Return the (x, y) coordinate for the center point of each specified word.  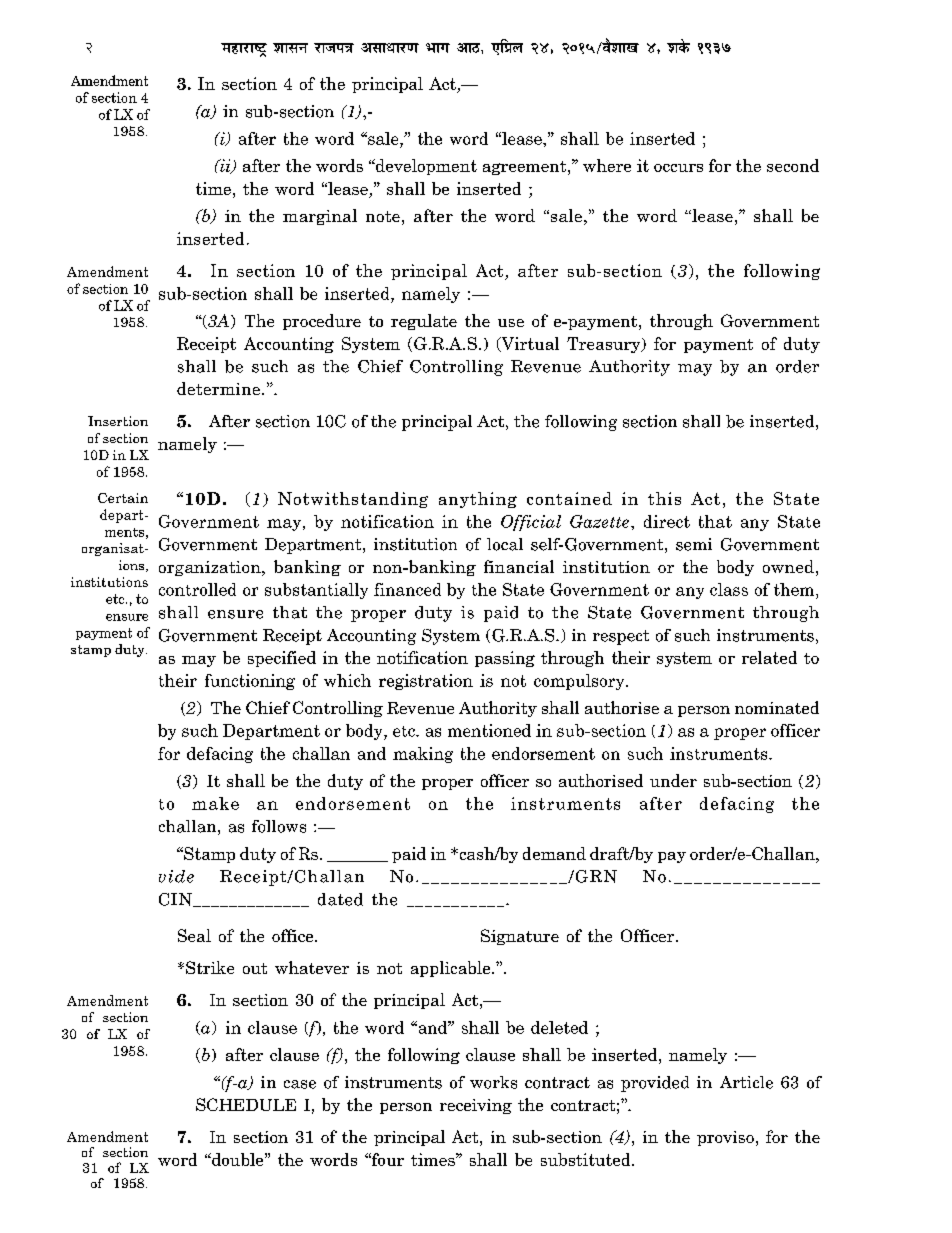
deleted (559, 1027)
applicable (452, 969)
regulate (424, 322)
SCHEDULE (246, 1104)
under (673, 780)
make (215, 803)
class (729, 589)
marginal (320, 217)
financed (407, 589)
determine (218, 388)
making (423, 755)
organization (211, 568)
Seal (194, 935)
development (425, 167)
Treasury (605, 345)
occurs (678, 168)
